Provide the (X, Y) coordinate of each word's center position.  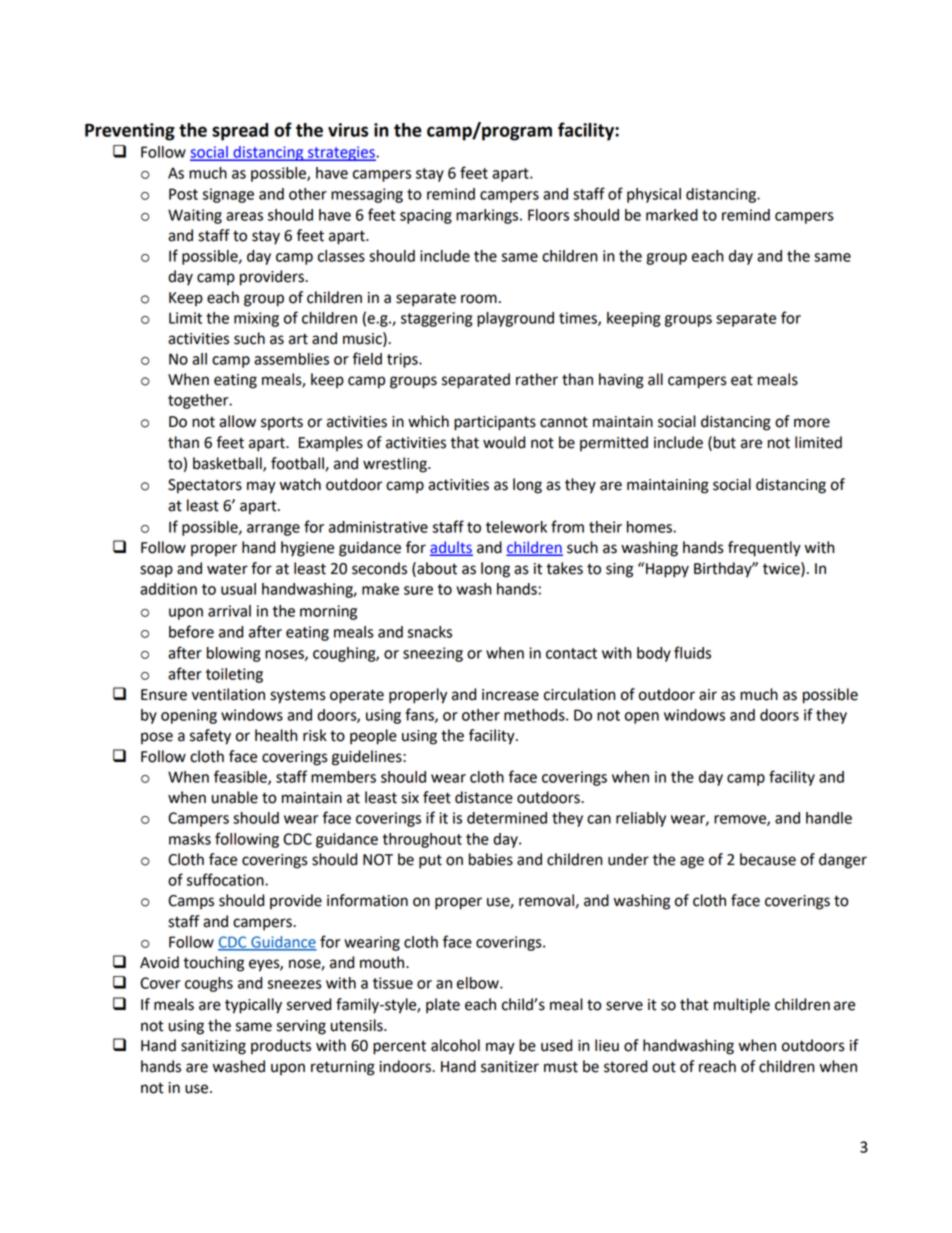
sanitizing (213, 1047)
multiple (742, 1005)
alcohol (455, 1045)
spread (240, 132)
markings (488, 216)
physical (654, 195)
